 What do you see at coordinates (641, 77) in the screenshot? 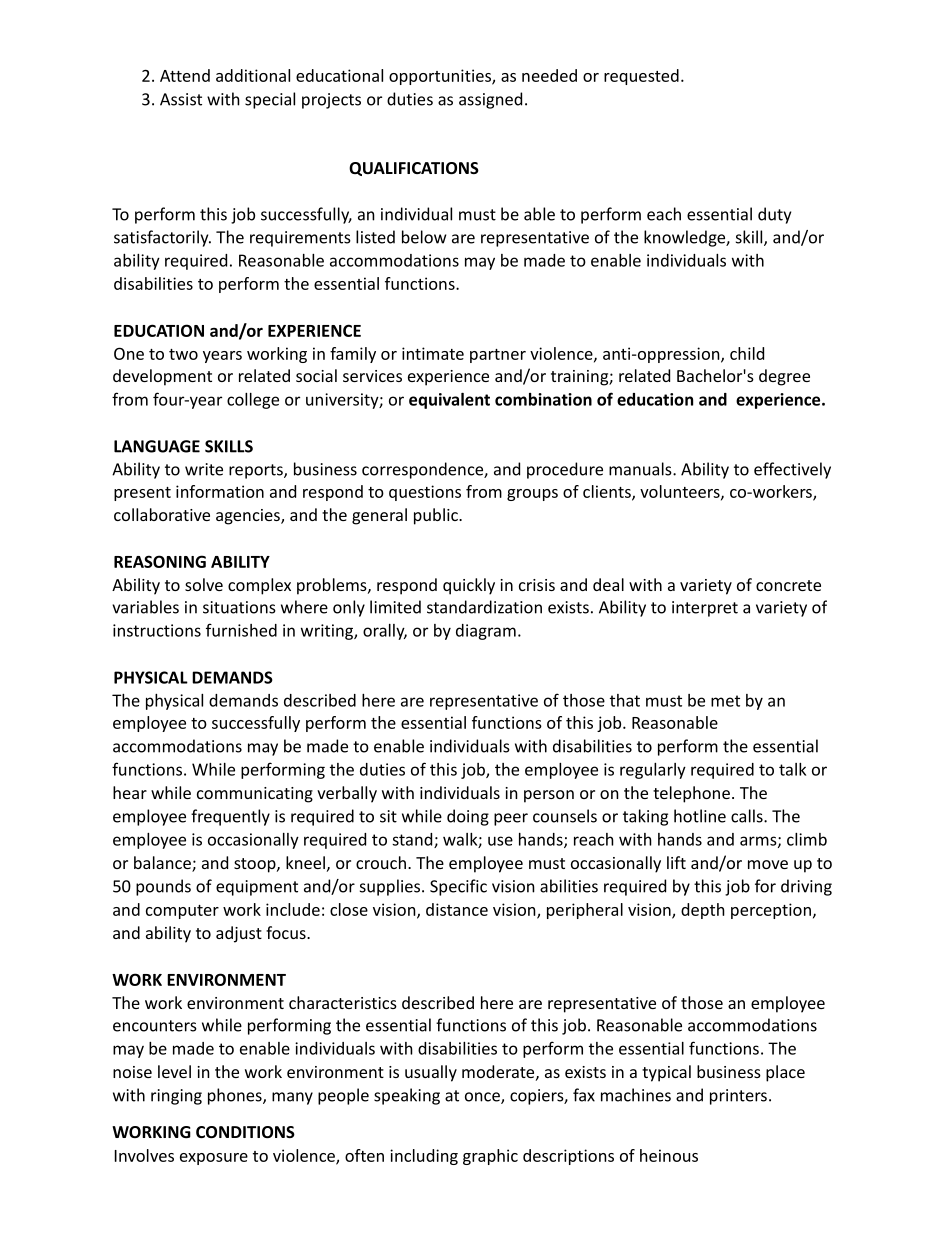
I see `requested` at bounding box center [641, 77].
